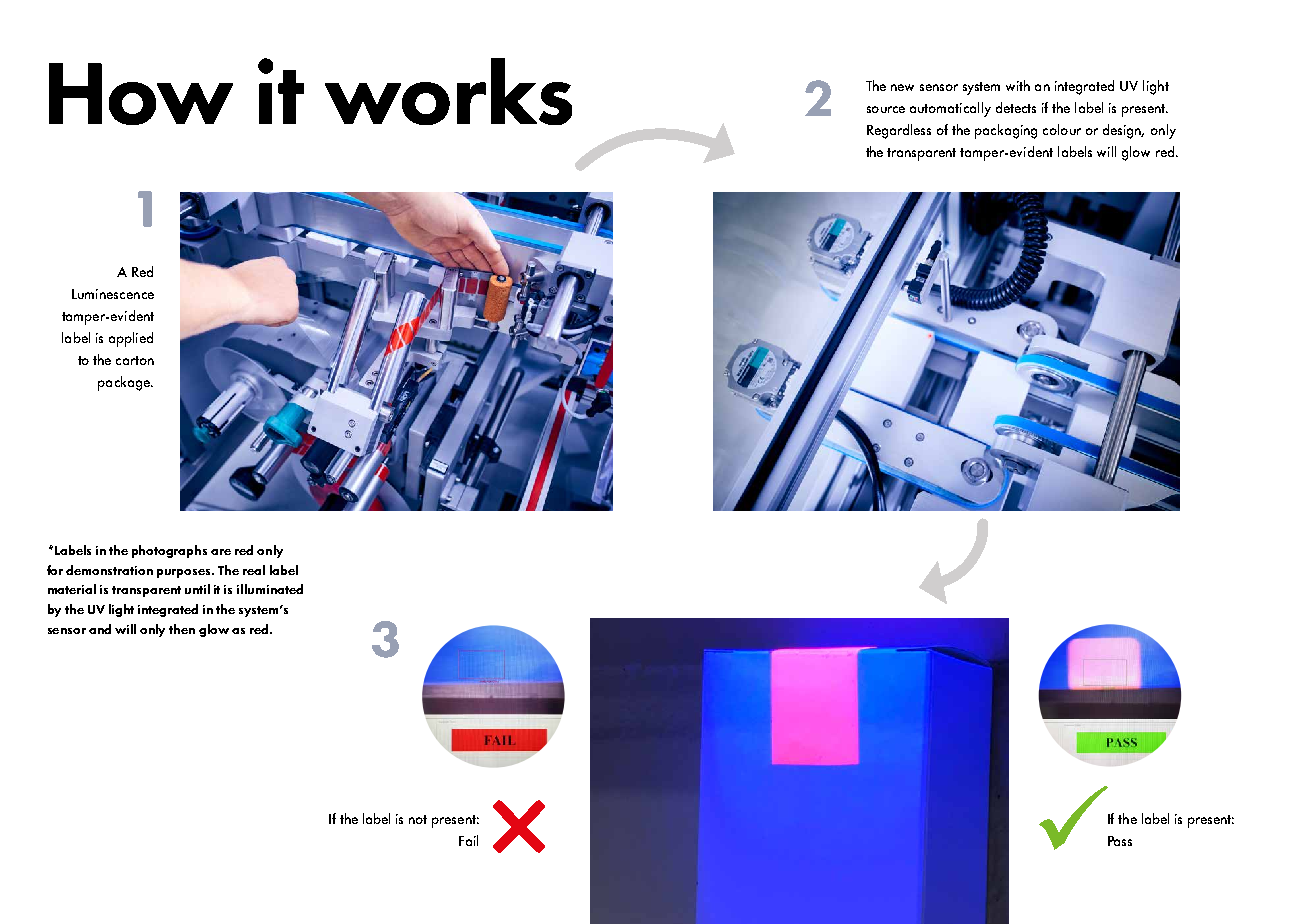 This screenshot has width=1308, height=924. What do you see at coordinates (182, 629) in the screenshot?
I see `then` at bounding box center [182, 629].
